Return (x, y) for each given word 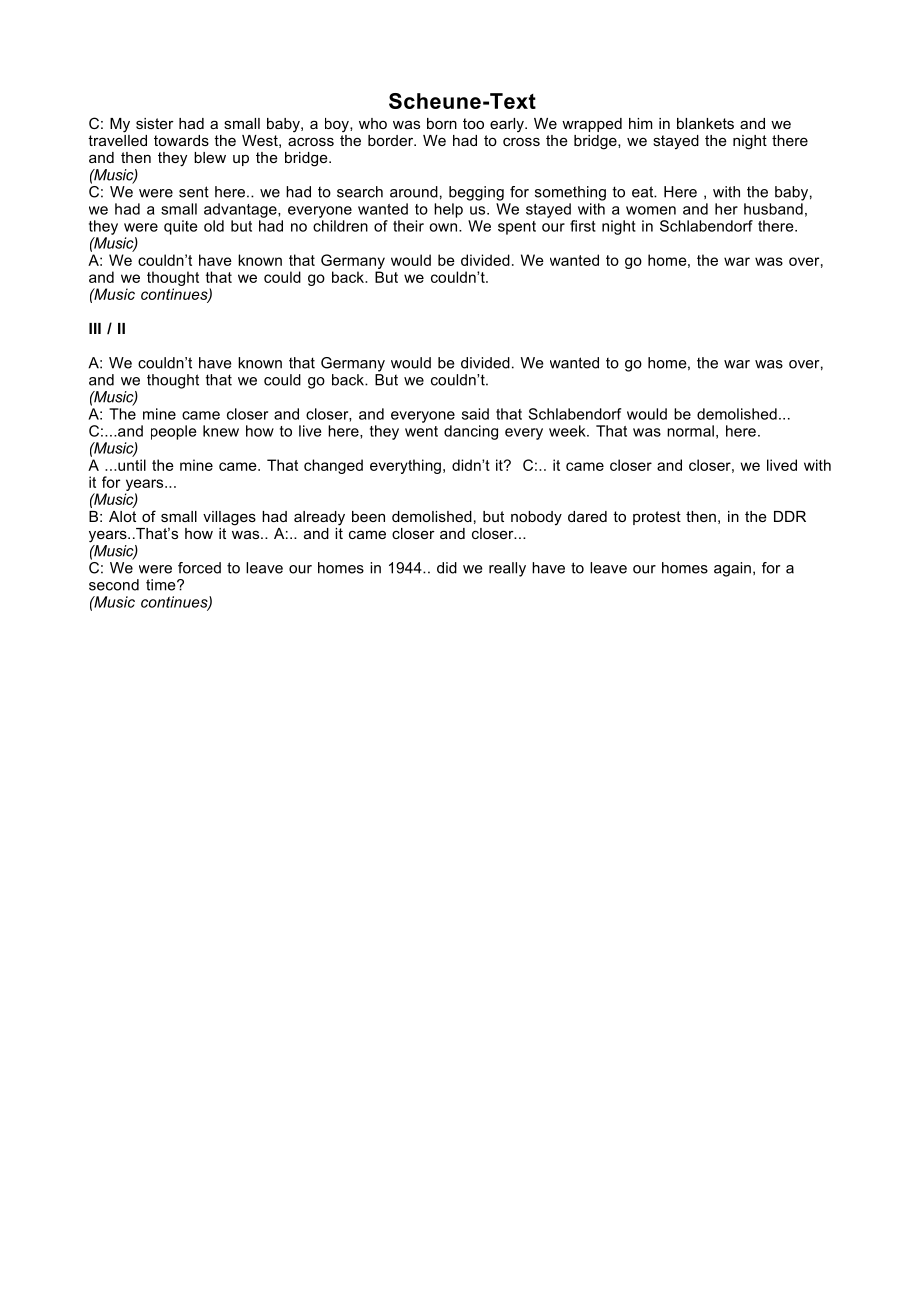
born (442, 123)
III (95, 328)
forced (199, 568)
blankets (705, 123)
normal (690, 431)
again (732, 569)
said (475, 414)
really (507, 569)
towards (181, 140)
